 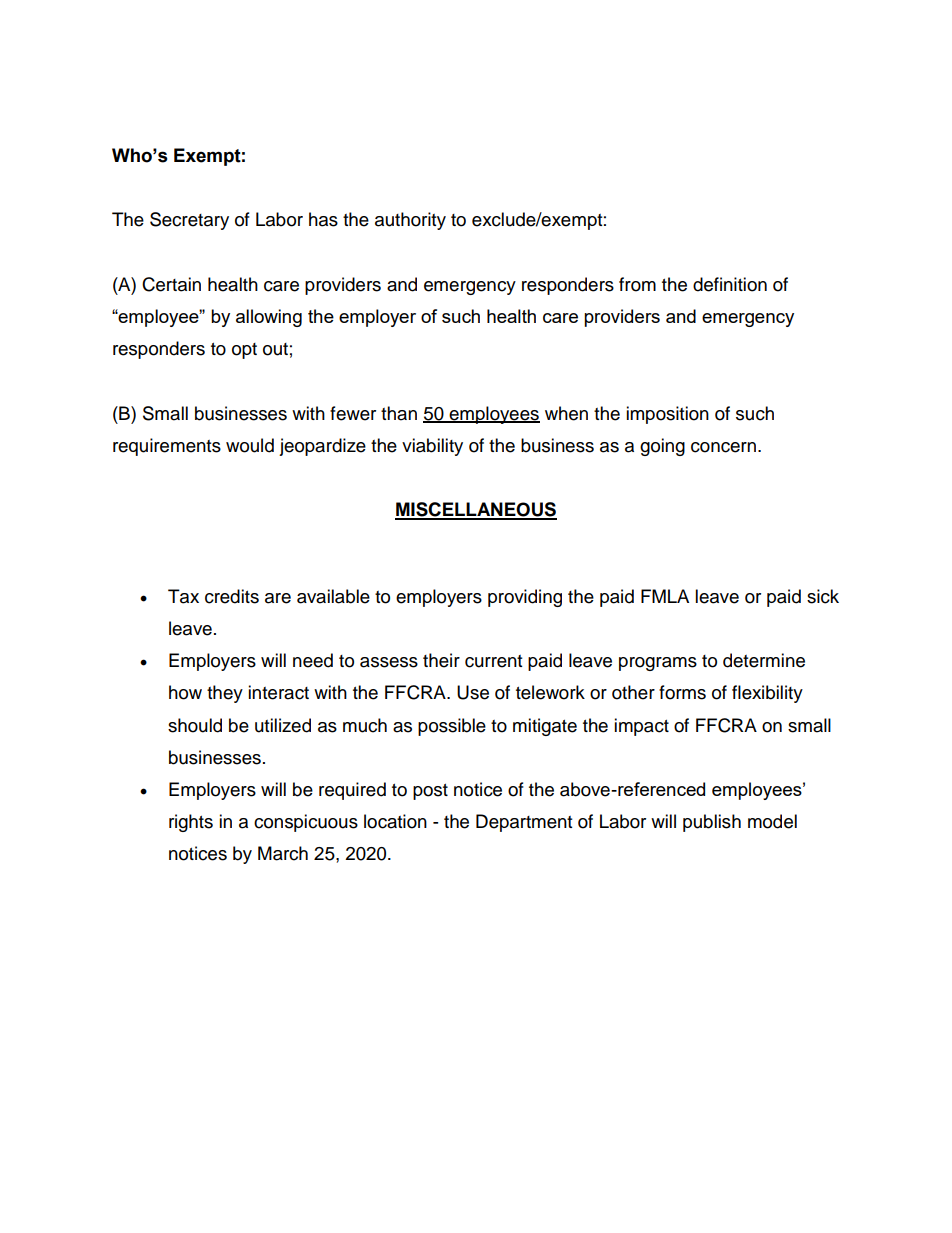 I want to click on March, so click(x=283, y=853).
